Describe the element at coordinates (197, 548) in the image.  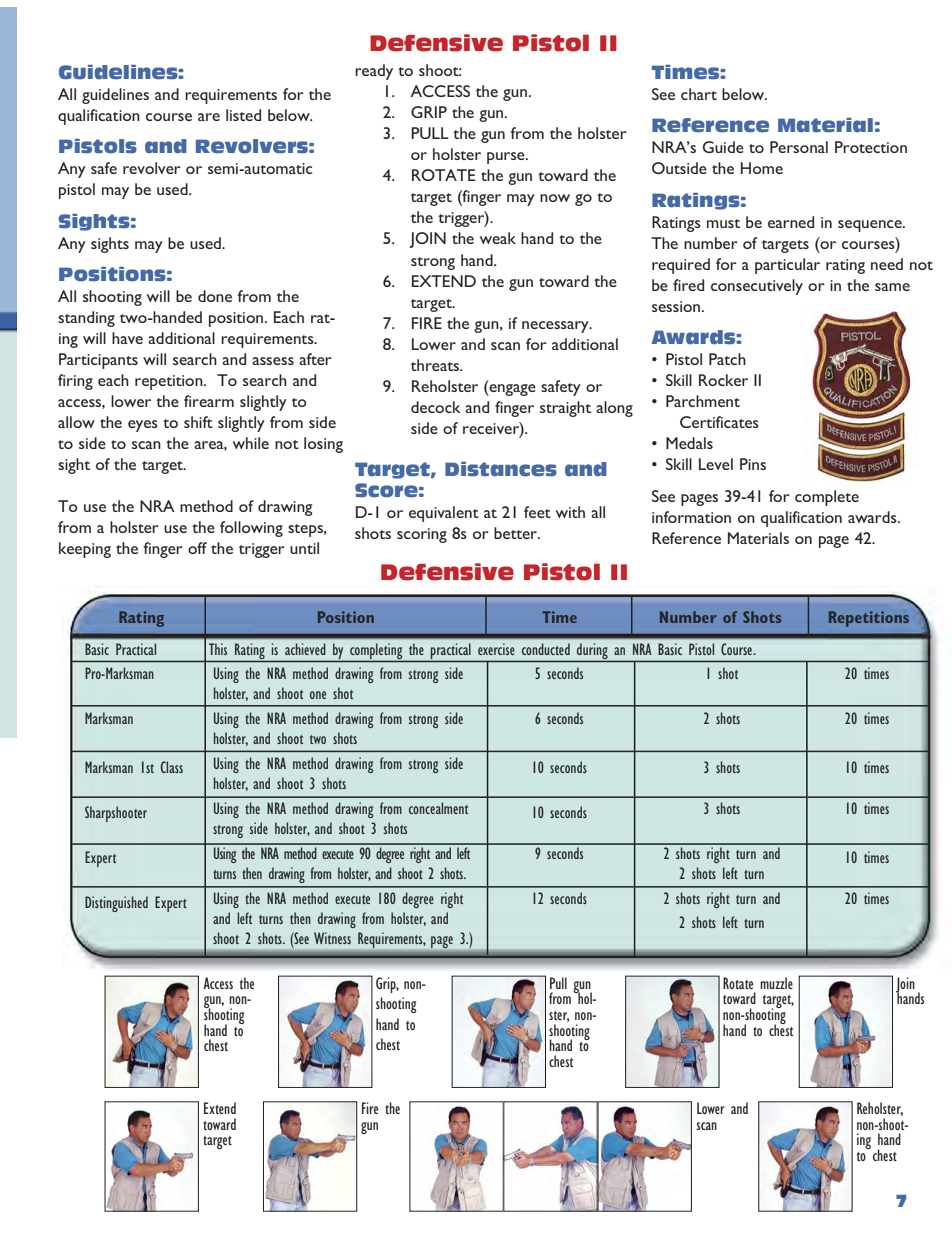
I see `off` at that location.
